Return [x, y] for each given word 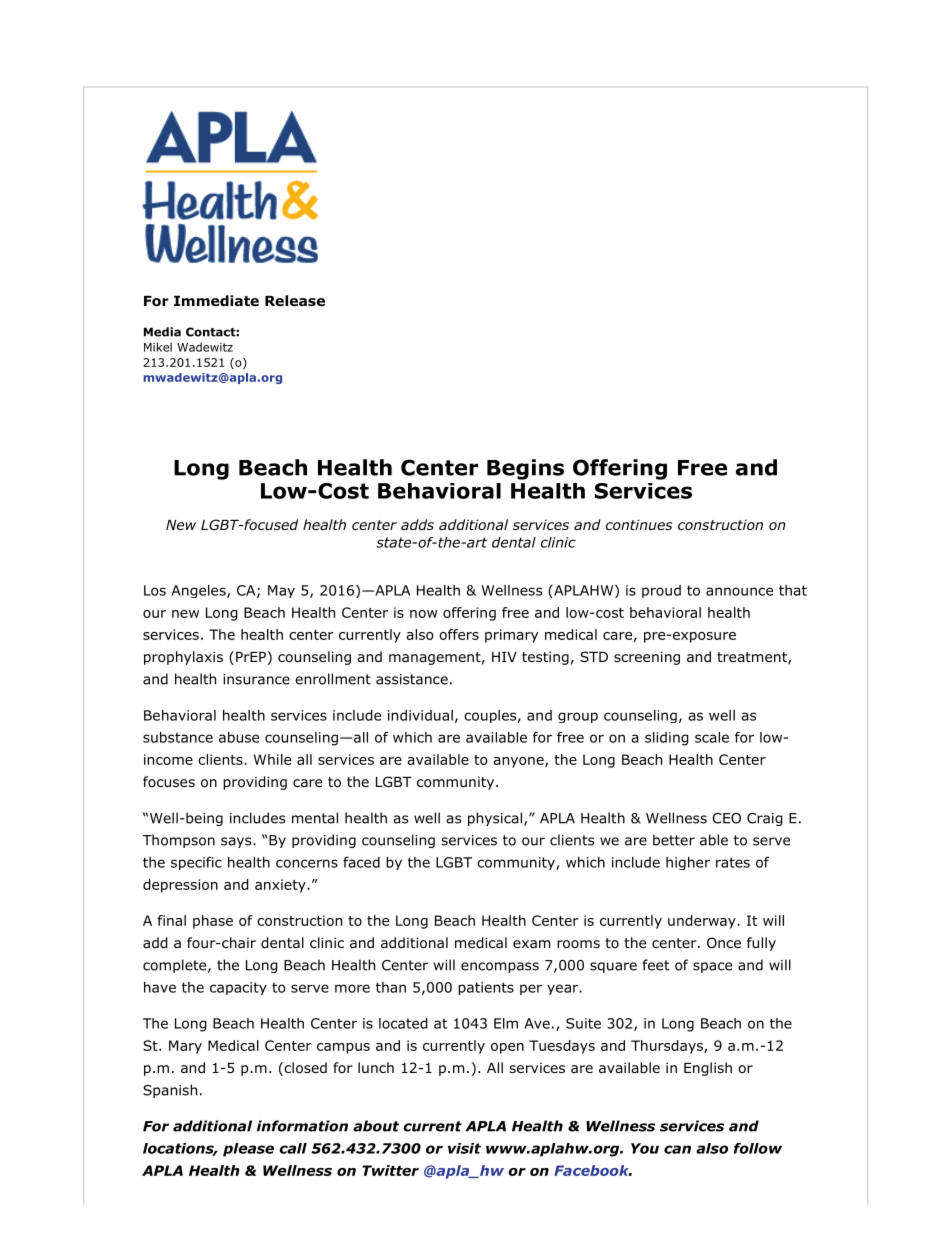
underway [703, 922]
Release [295, 301]
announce [739, 591]
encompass [500, 967]
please [248, 1150]
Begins [525, 469]
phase [213, 922]
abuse [239, 737]
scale [712, 737]
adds [417, 524]
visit [464, 1148]
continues [639, 524]
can [677, 1149]
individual [420, 715]
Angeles [199, 591]
